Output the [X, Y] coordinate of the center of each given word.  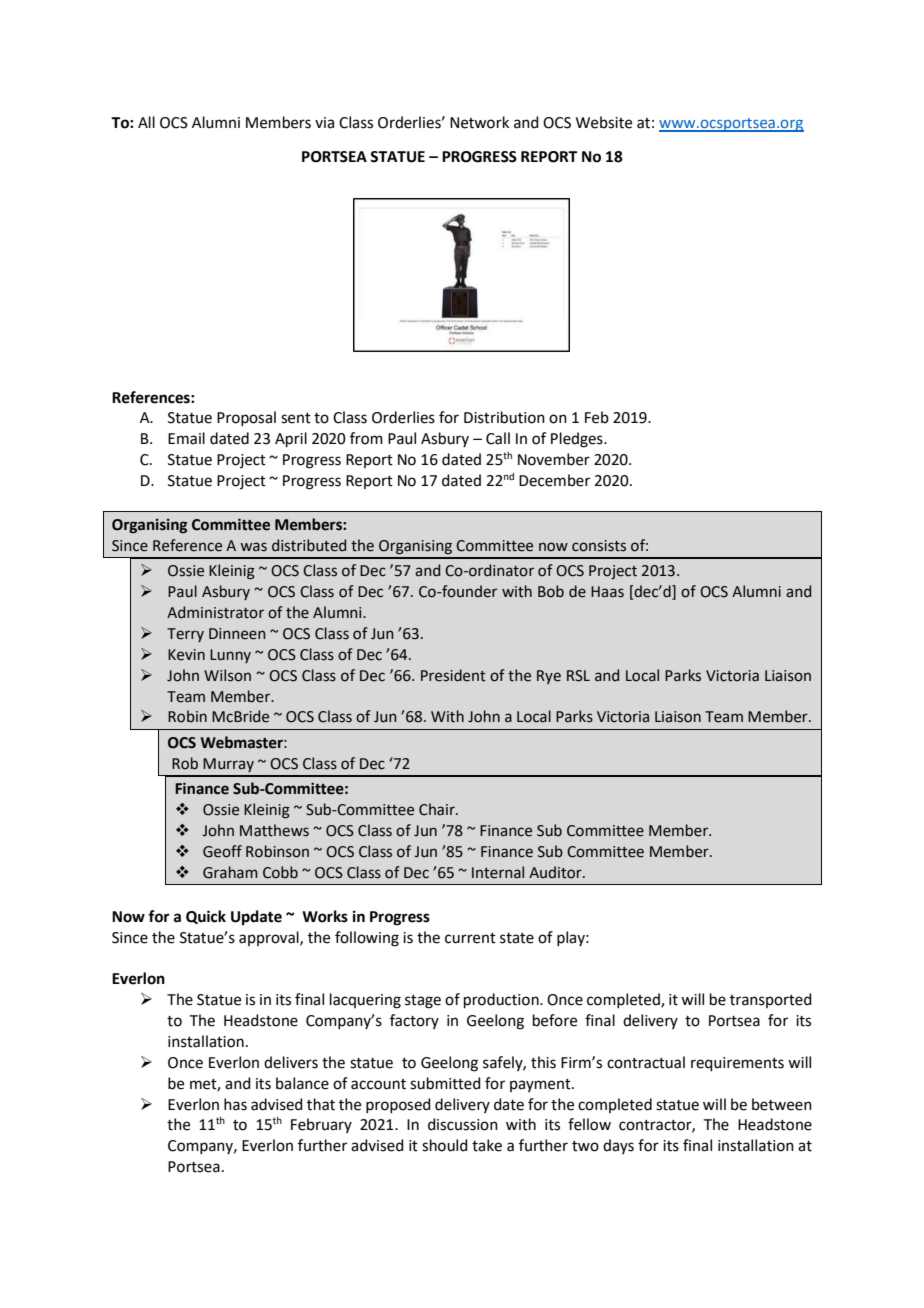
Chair [438, 809]
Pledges [578, 440]
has [235, 1104]
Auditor [556, 872]
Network [479, 122]
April [291, 439]
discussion [463, 1124]
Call [498, 438]
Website [604, 122]
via [324, 123]
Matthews [274, 830]
